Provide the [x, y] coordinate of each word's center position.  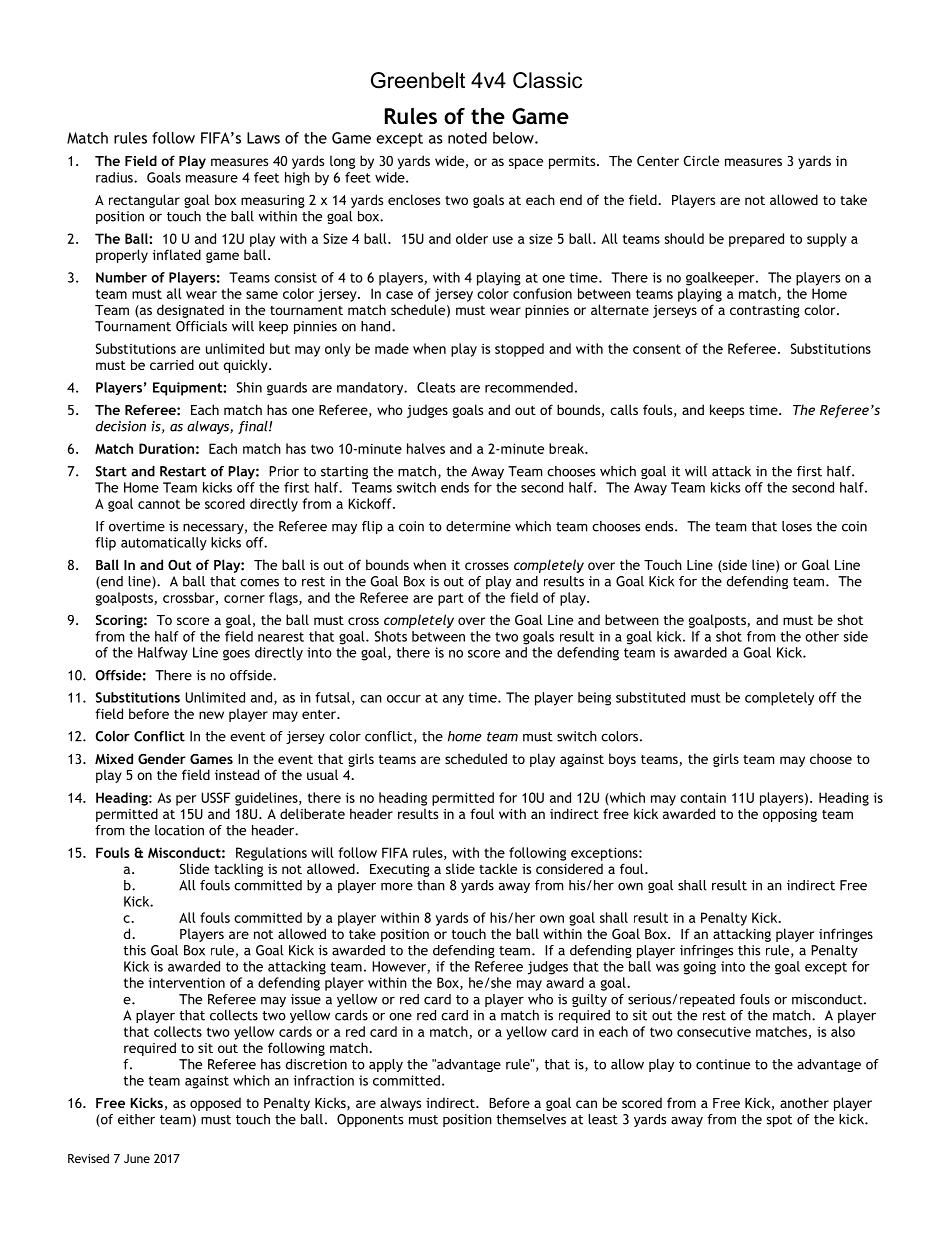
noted [467, 138]
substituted [650, 697]
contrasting [765, 311]
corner [244, 599]
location [179, 830]
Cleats [436, 387]
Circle [701, 160]
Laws [263, 138]
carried [172, 364]
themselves [531, 1119]
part [451, 599]
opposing [790, 815]
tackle [498, 868]
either [136, 1119]
